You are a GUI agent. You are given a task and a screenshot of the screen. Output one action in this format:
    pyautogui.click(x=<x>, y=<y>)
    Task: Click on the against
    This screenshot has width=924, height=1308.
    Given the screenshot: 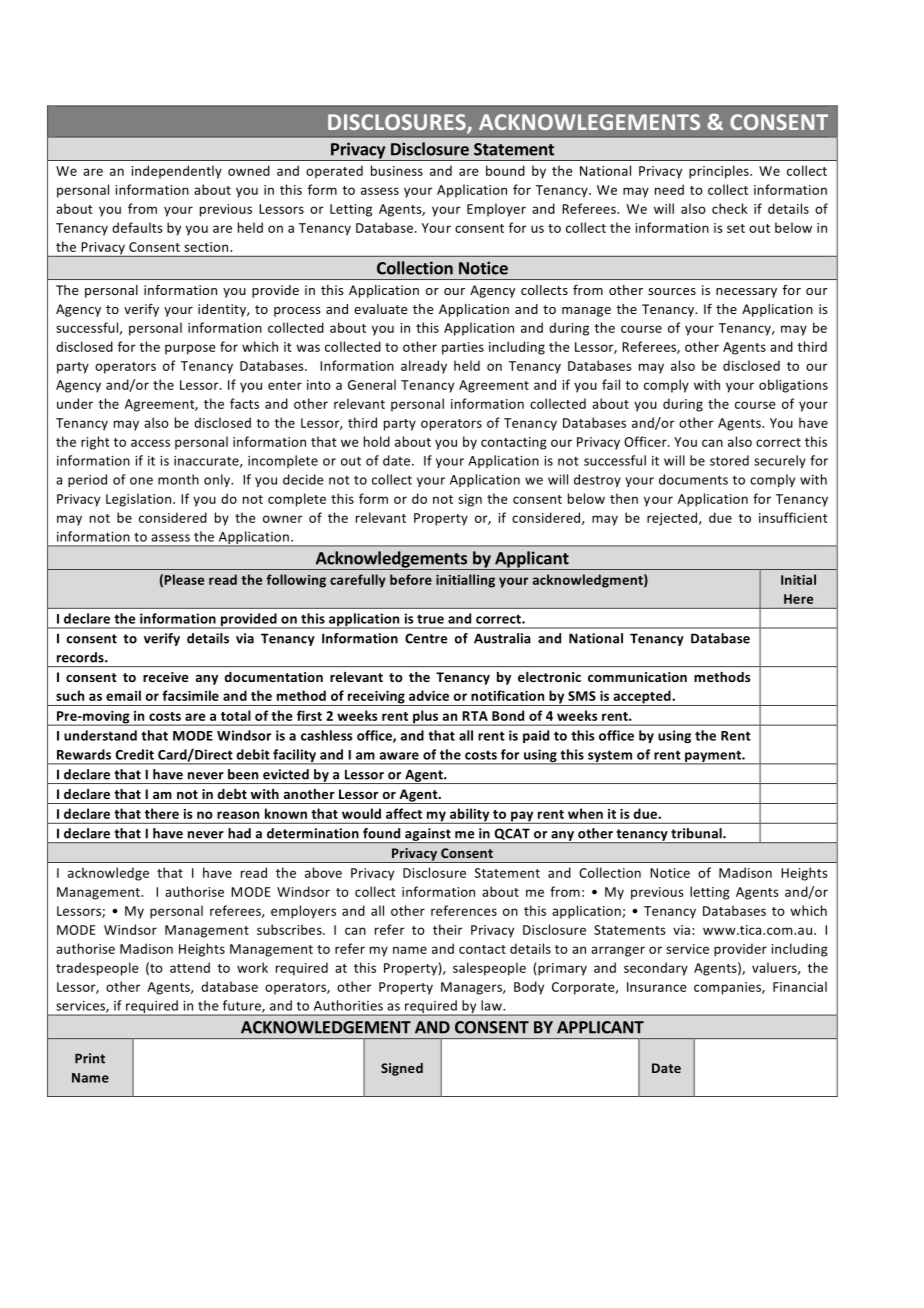 What is the action you would take?
    pyautogui.click(x=428, y=835)
